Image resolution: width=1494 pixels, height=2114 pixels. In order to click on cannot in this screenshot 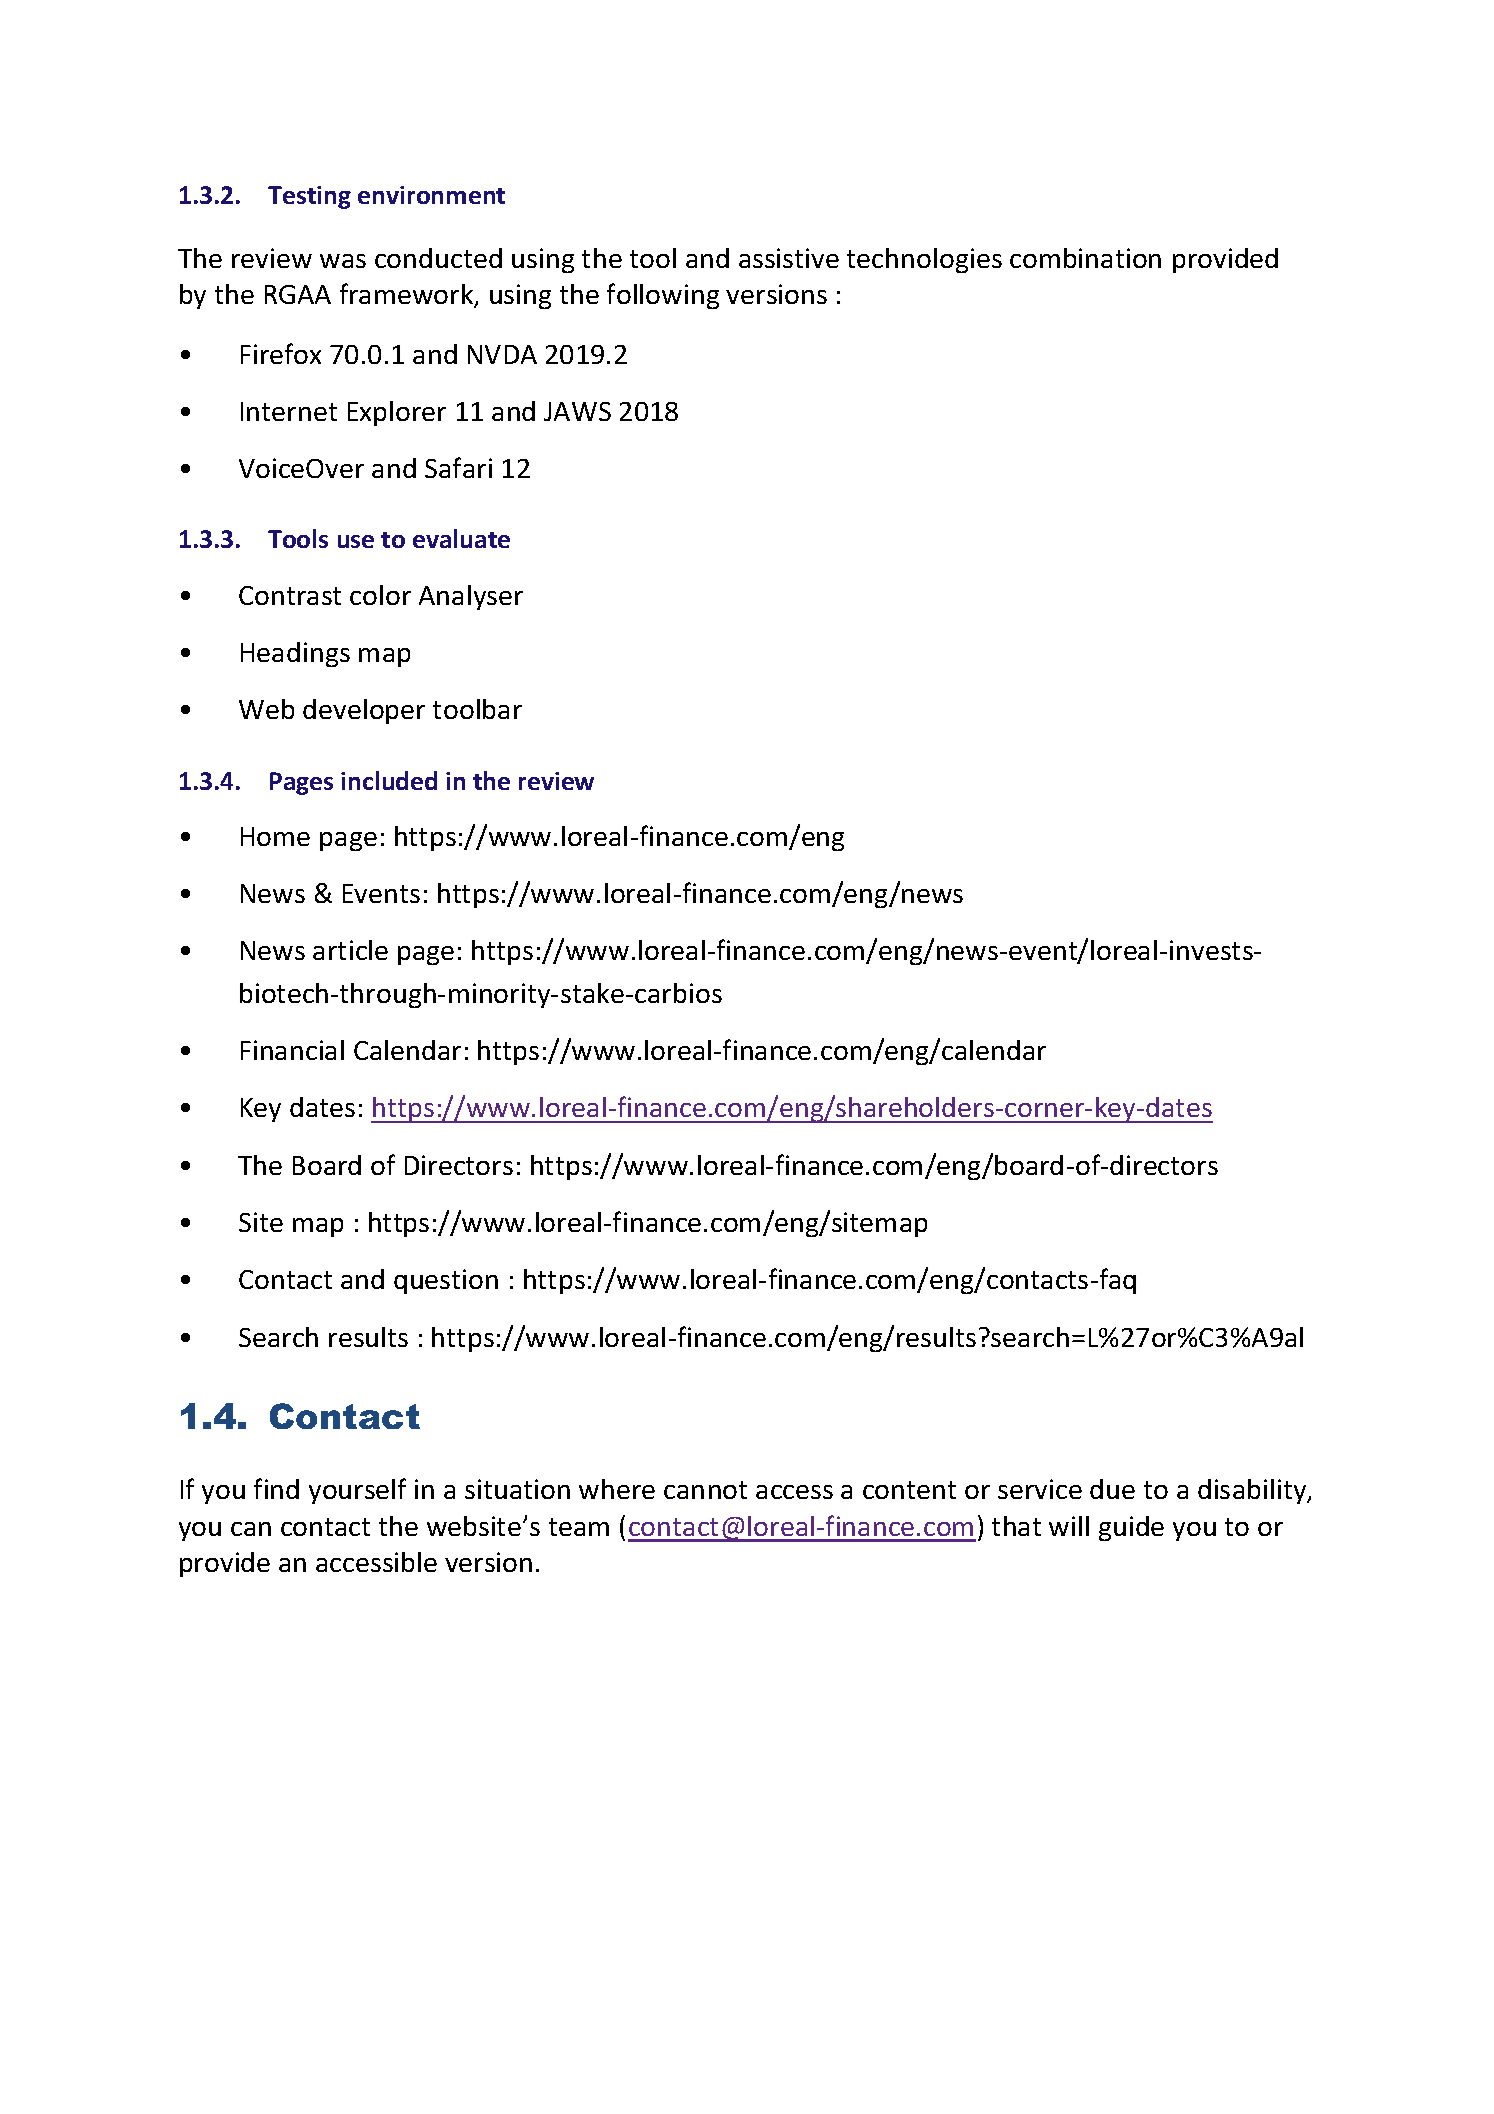, I will do `click(705, 1490)`.
